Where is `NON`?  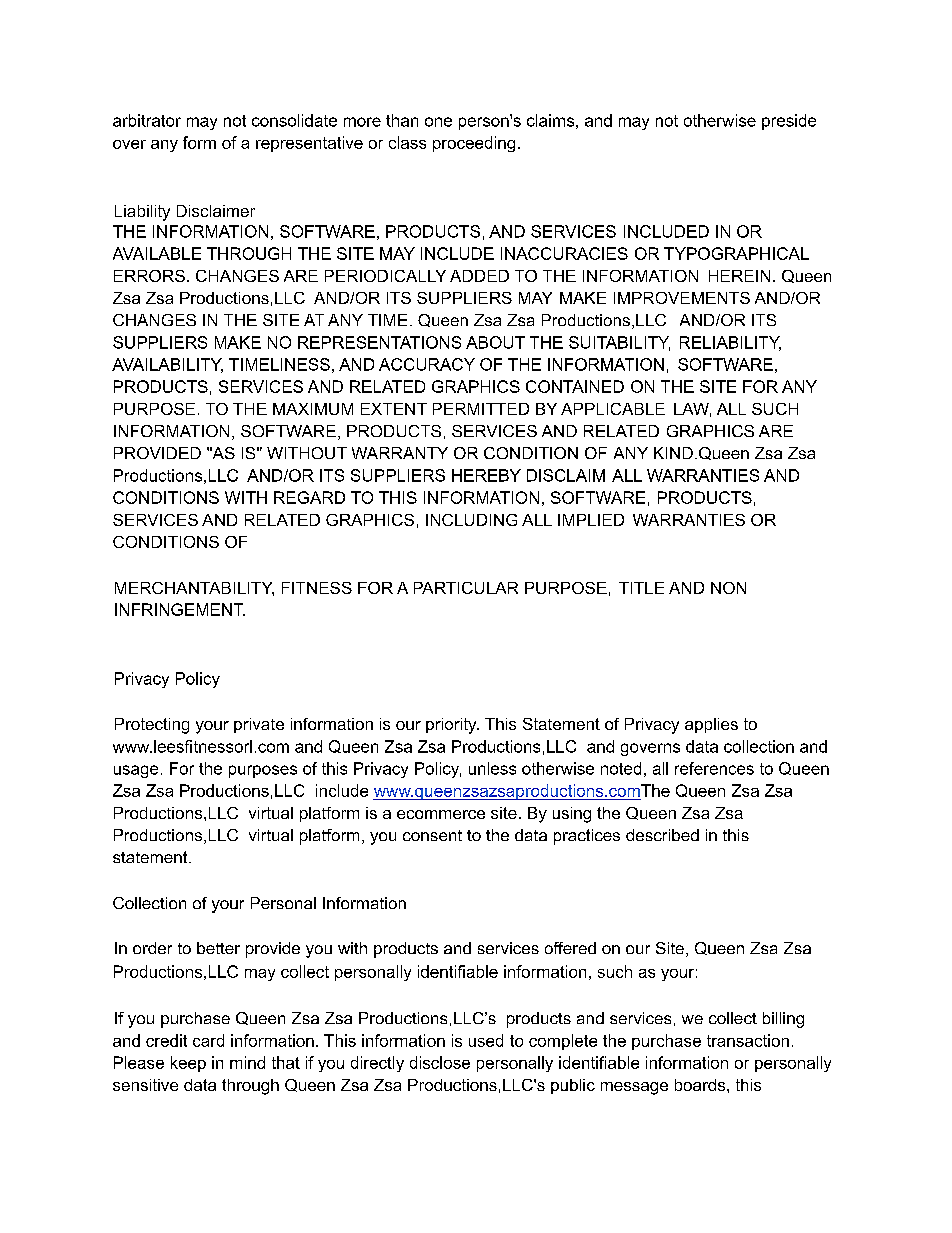
NON is located at coordinates (728, 588).
